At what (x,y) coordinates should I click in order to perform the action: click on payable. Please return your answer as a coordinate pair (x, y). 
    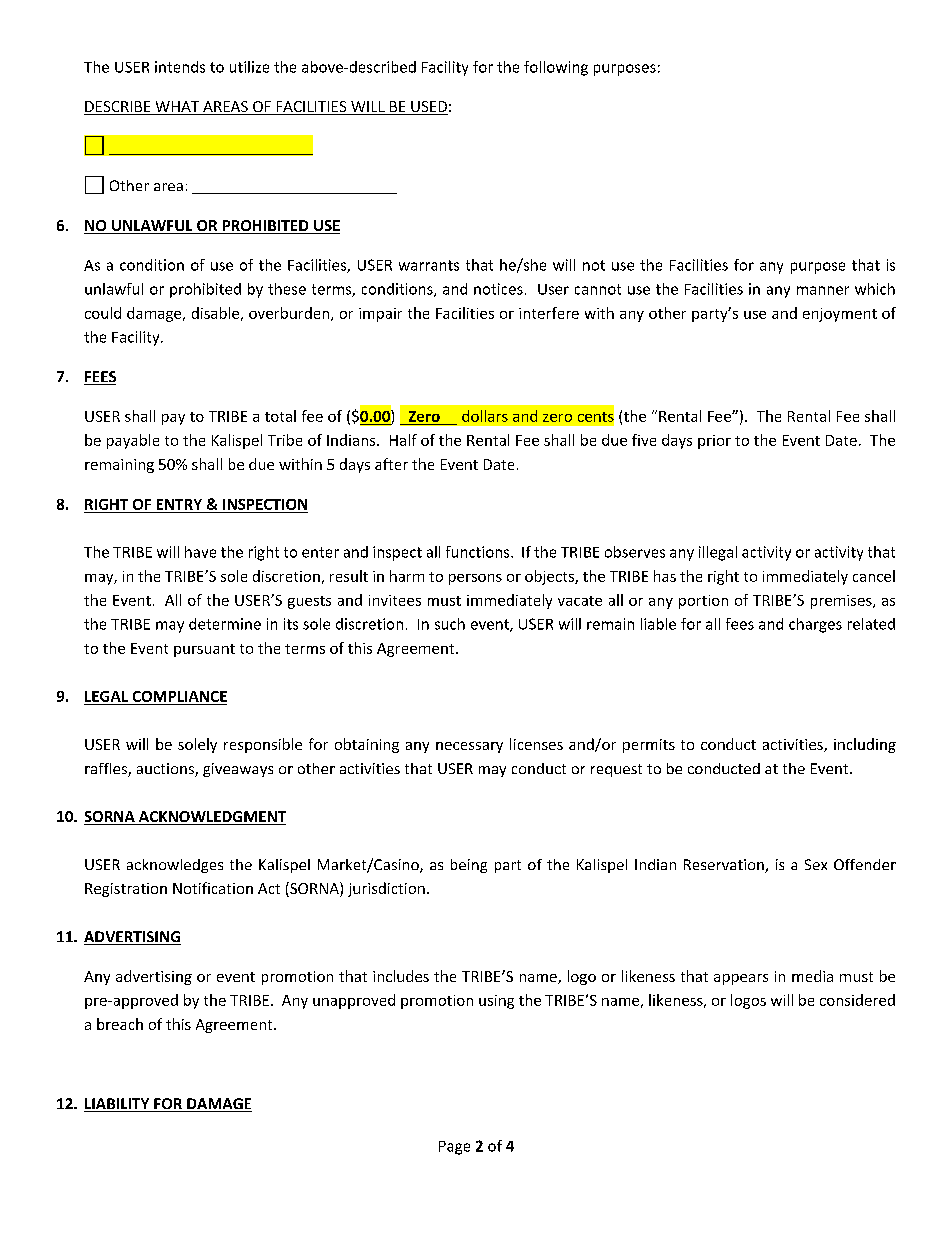
    Looking at the image, I should click on (133, 441).
